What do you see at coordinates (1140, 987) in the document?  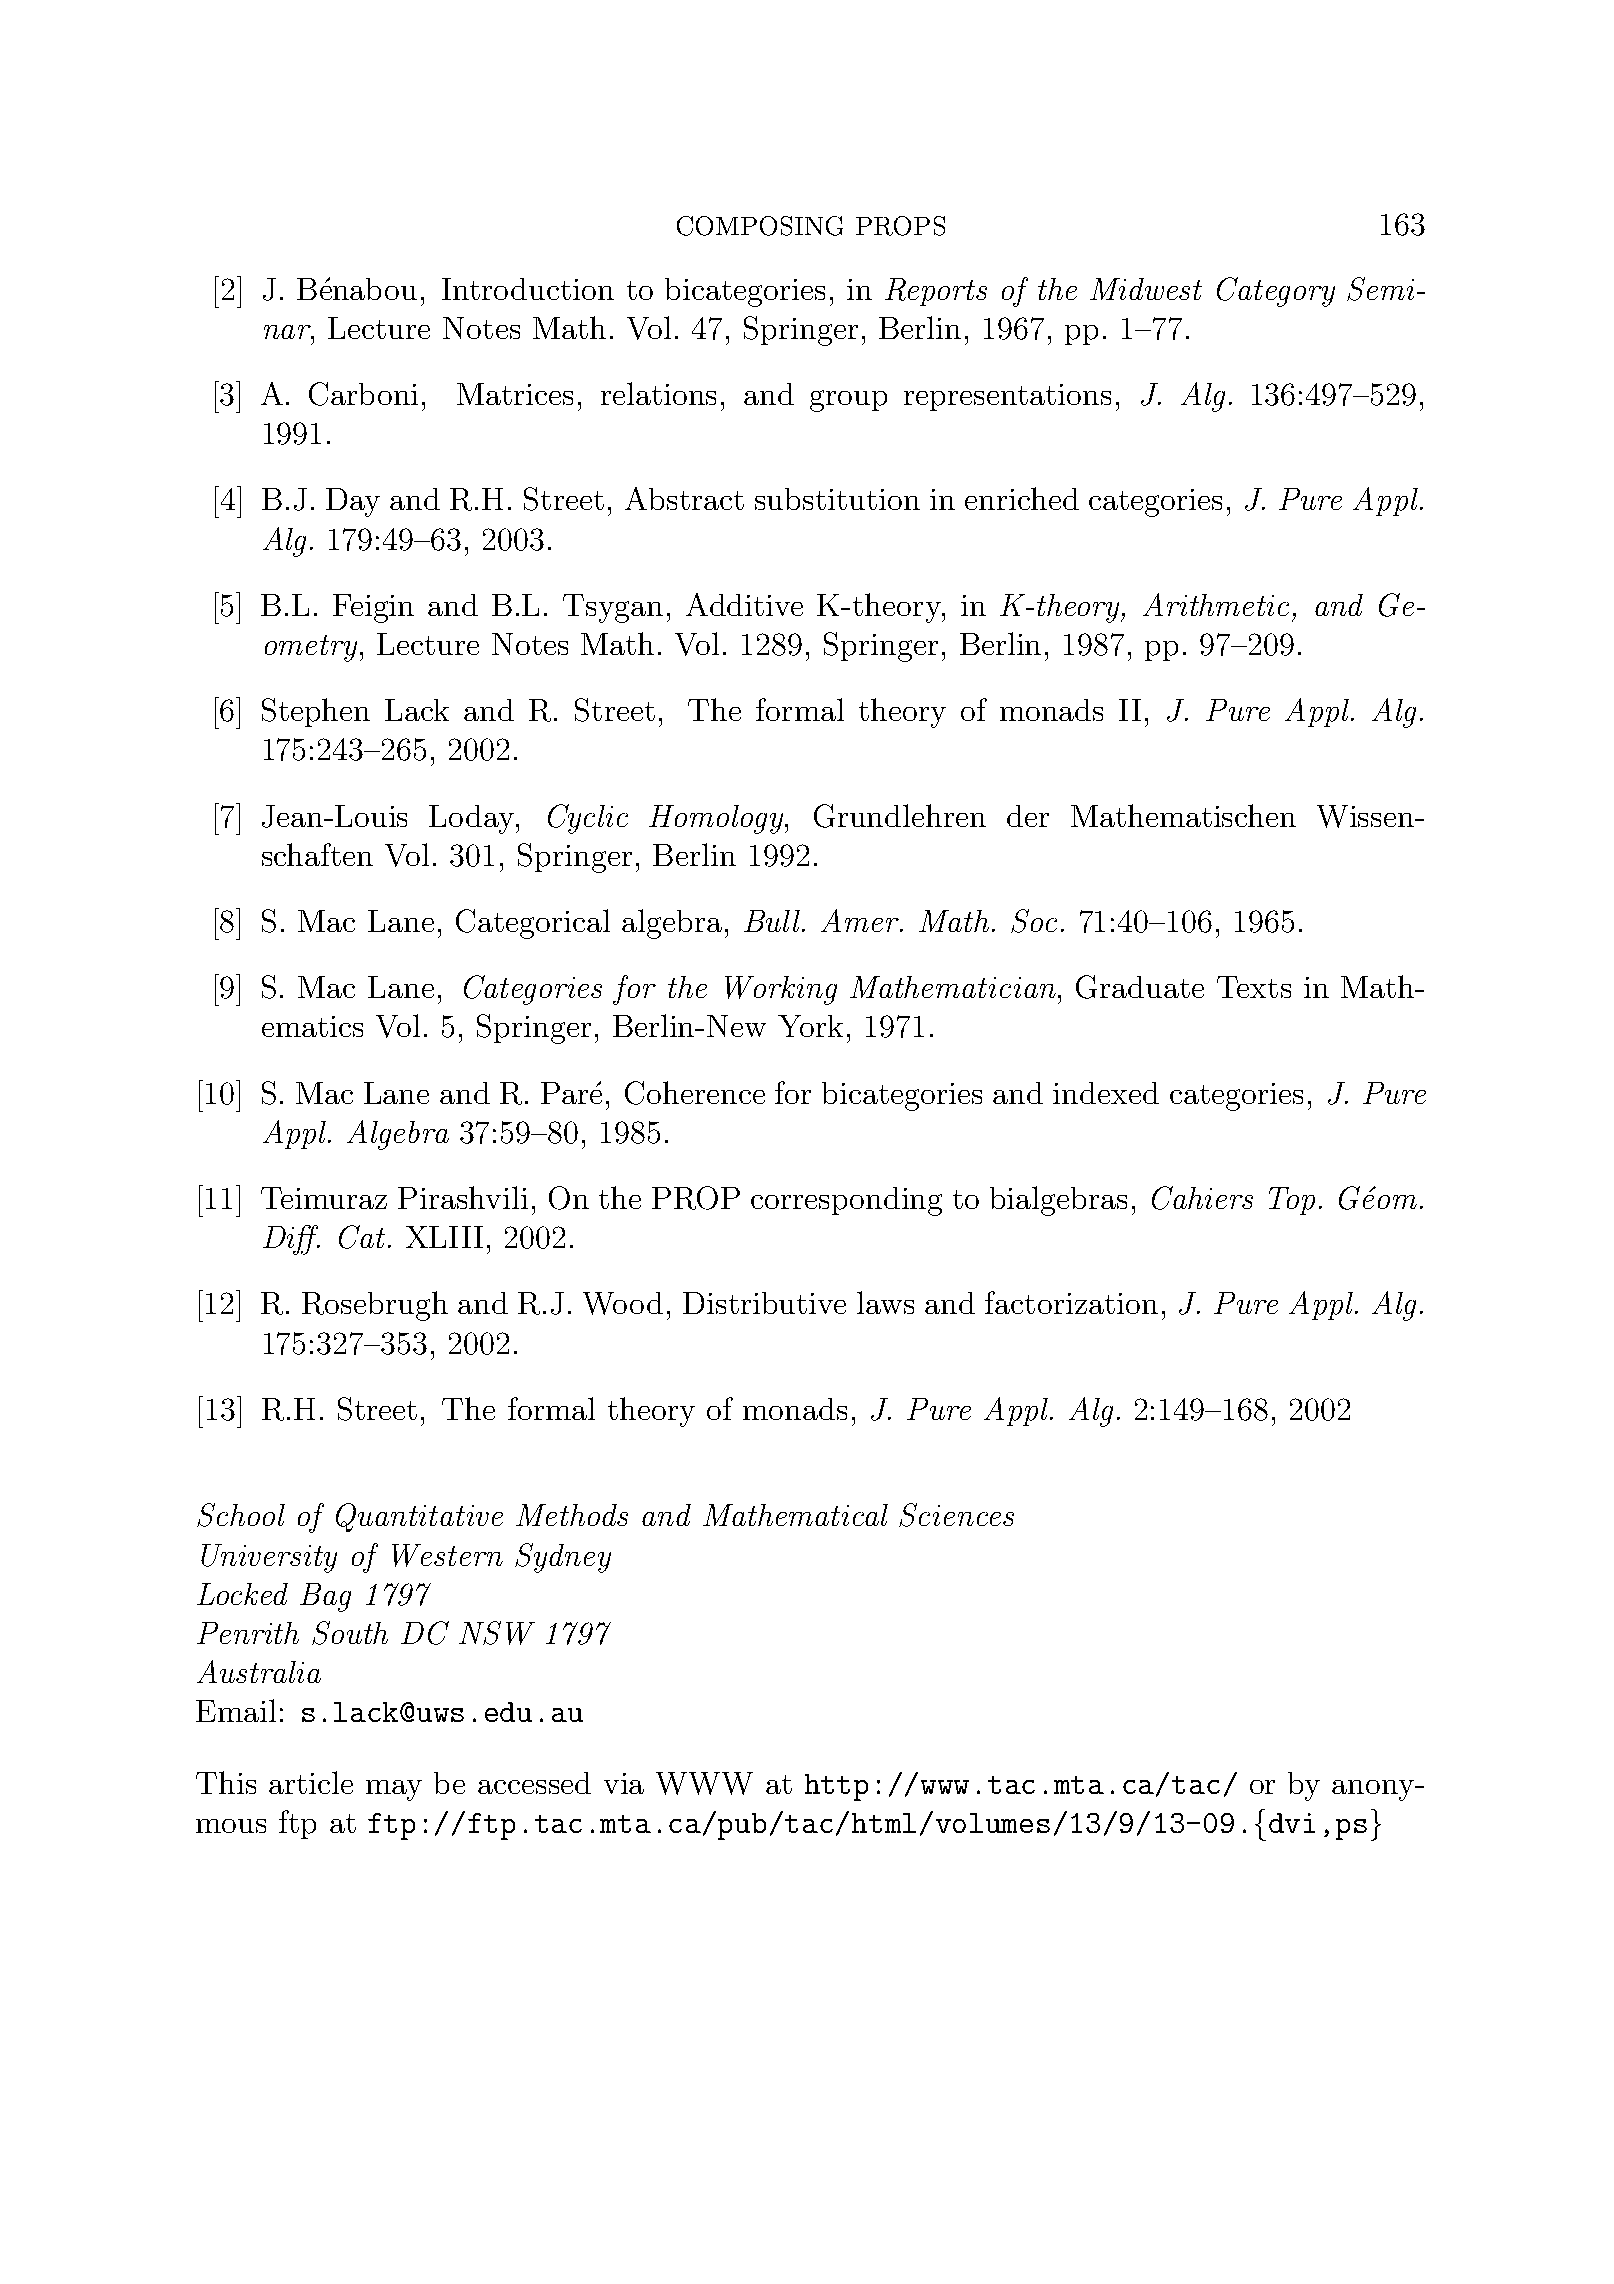 I see `Graduate` at bounding box center [1140, 987].
